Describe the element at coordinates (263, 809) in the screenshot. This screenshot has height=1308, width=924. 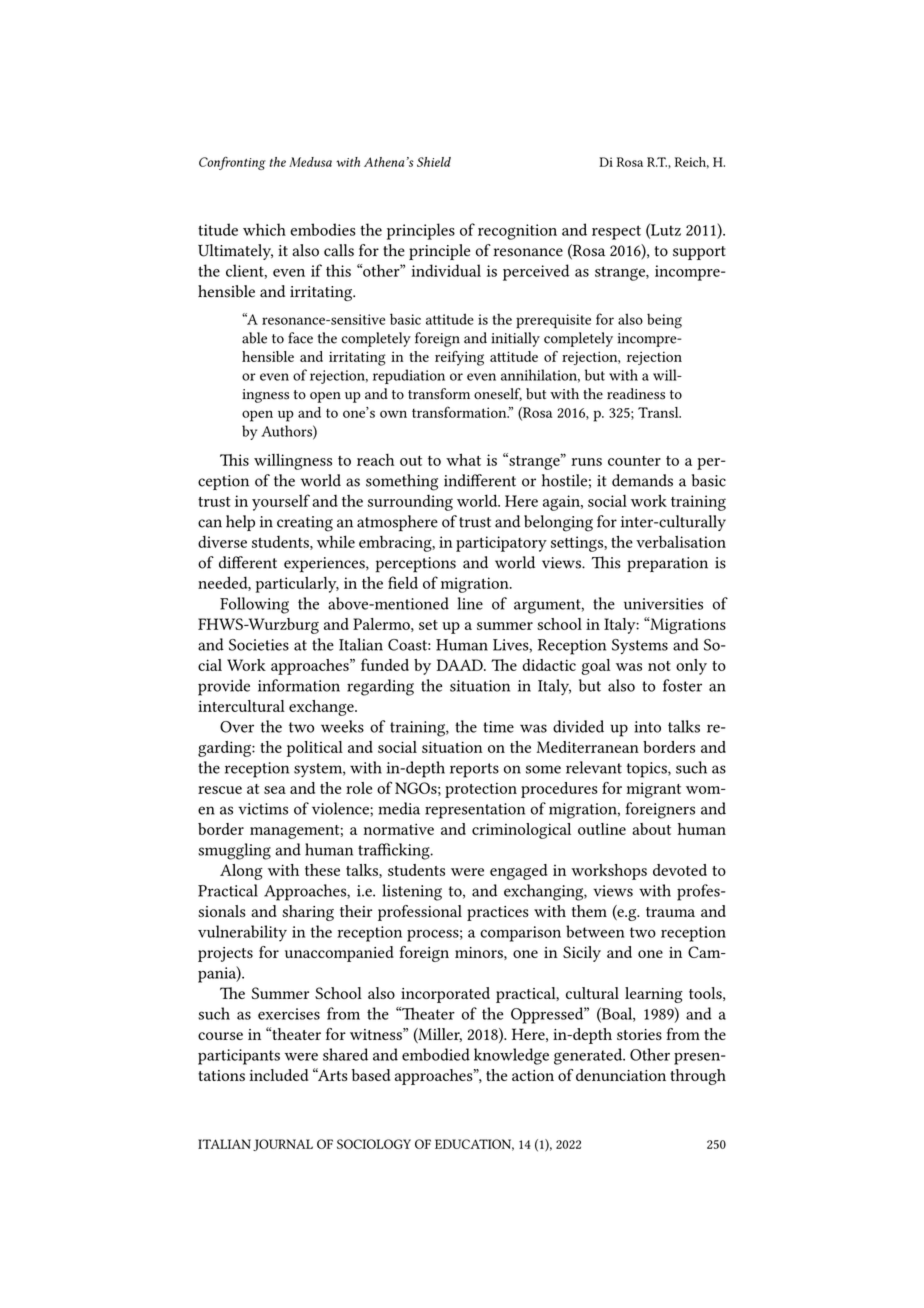
I see `victims` at that location.
